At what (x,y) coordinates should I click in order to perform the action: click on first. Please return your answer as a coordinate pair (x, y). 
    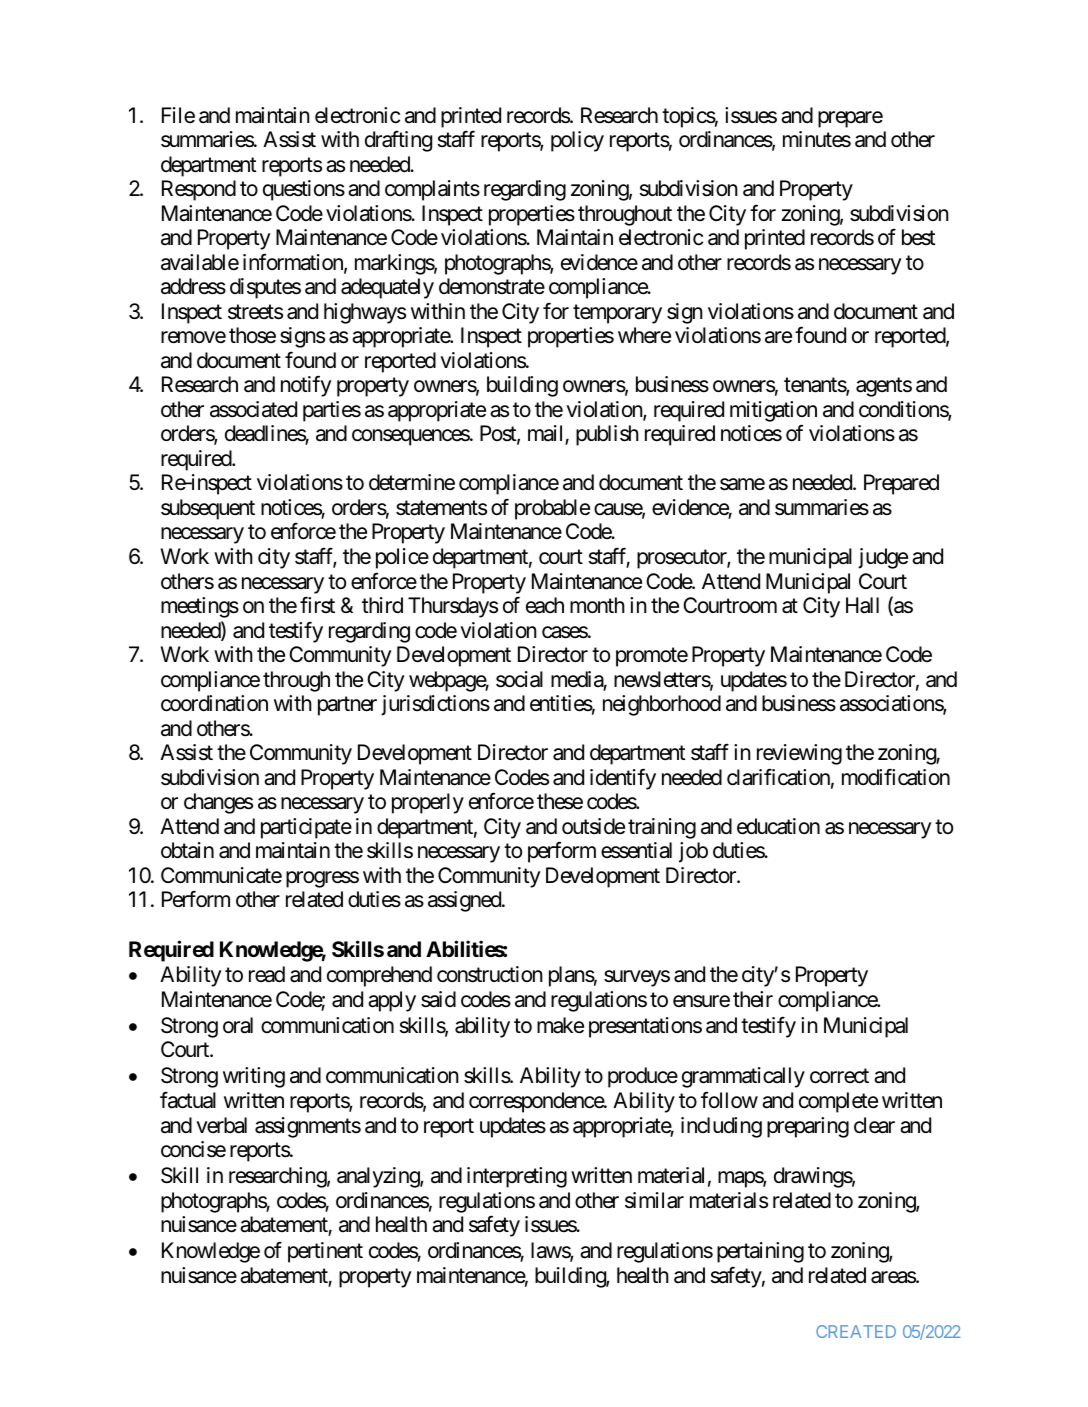
    Looking at the image, I should click on (317, 605).
